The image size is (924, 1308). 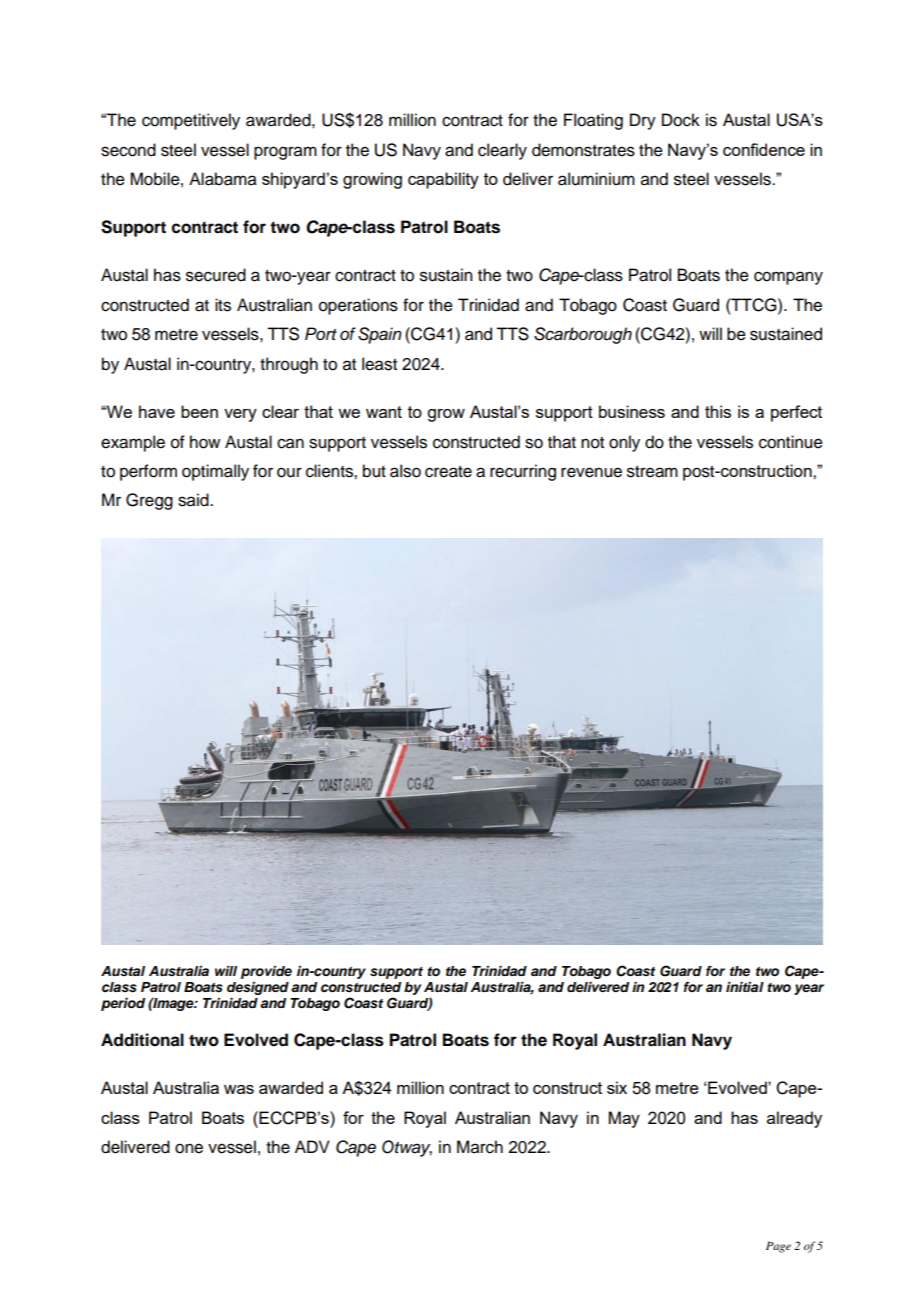 I want to click on confidence, so click(x=764, y=149).
